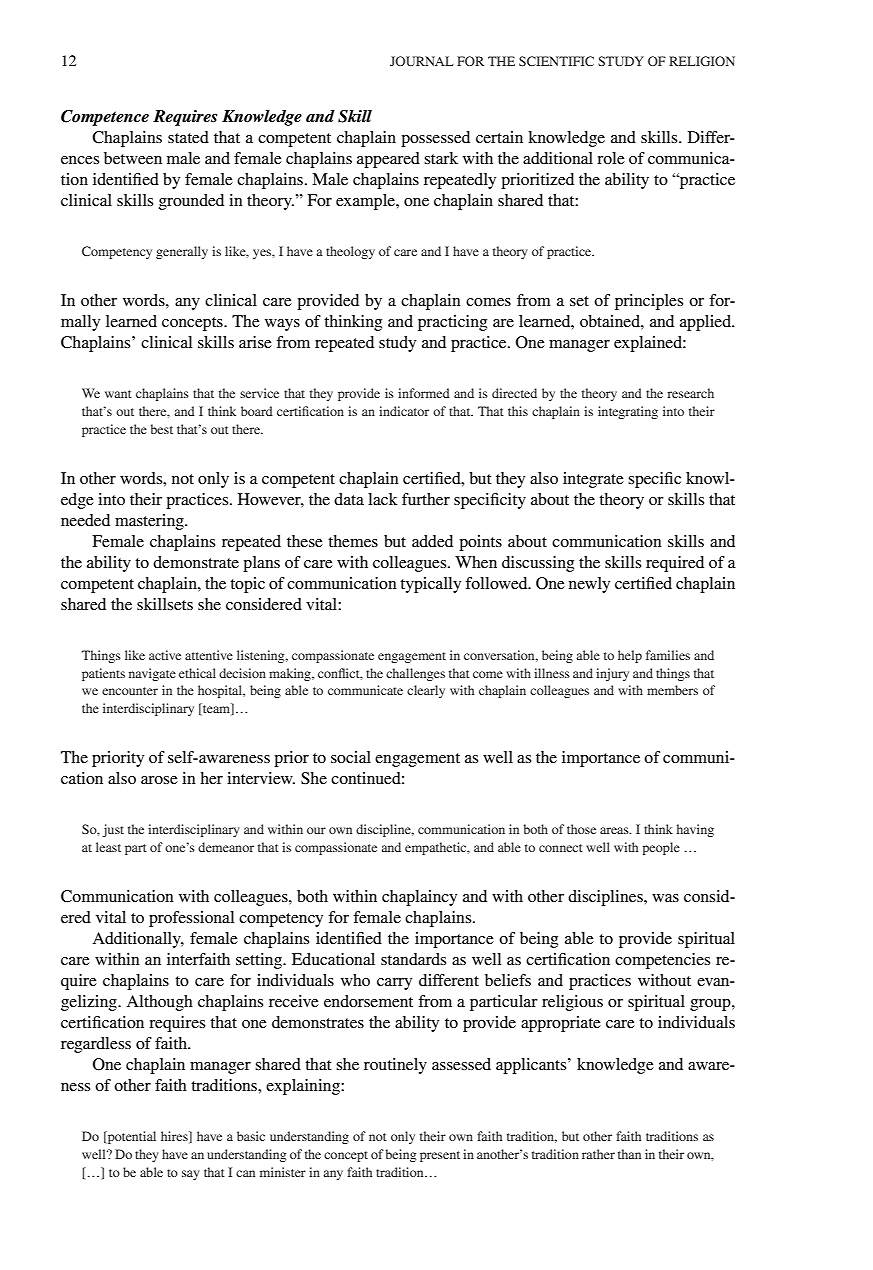  Describe the element at coordinates (440, 1156) in the page. I see `present` at that location.
